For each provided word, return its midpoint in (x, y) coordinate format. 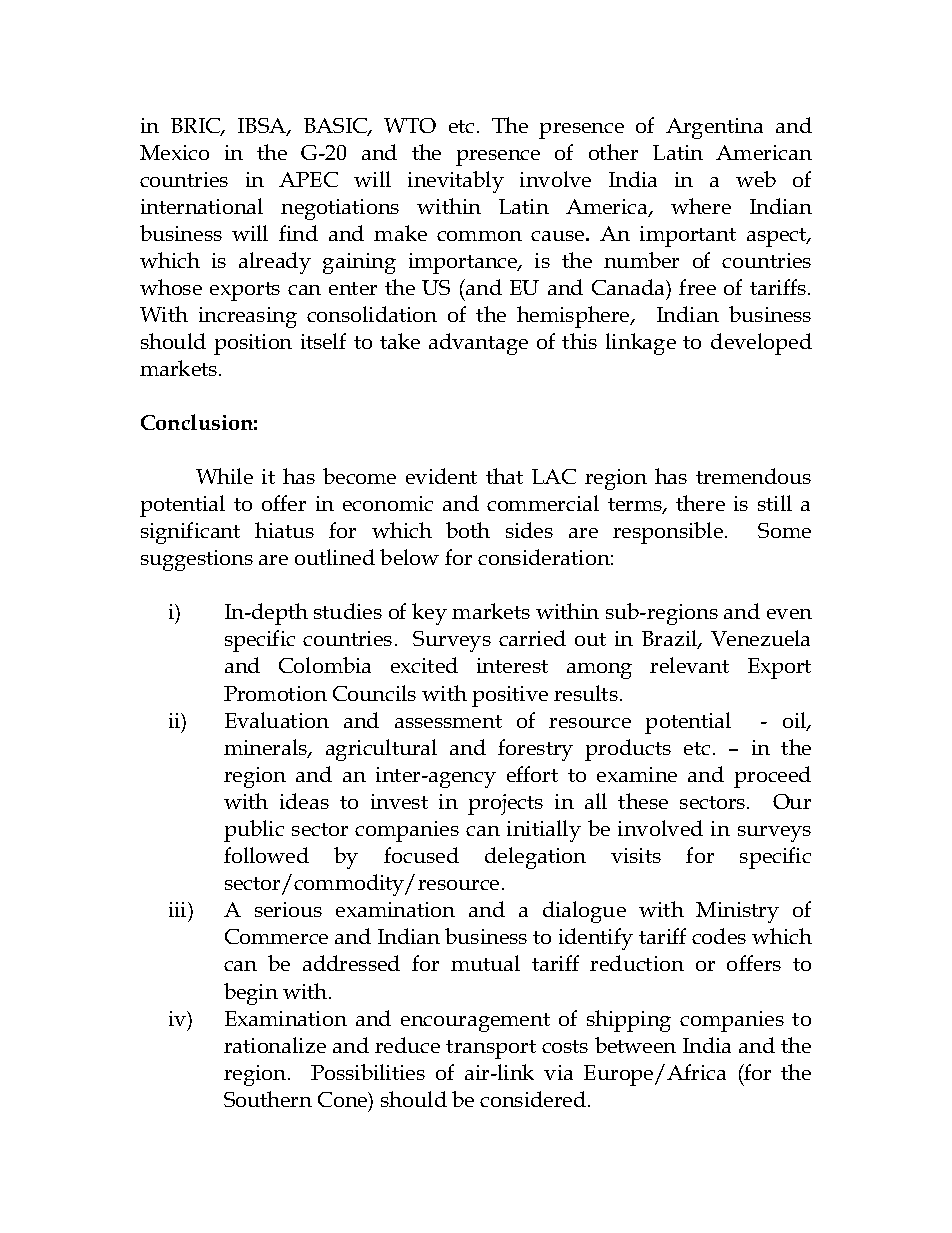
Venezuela (760, 638)
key (429, 614)
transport (491, 1049)
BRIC (197, 127)
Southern (268, 1099)
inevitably (456, 182)
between (635, 1045)
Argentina (714, 128)
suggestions (197, 560)
